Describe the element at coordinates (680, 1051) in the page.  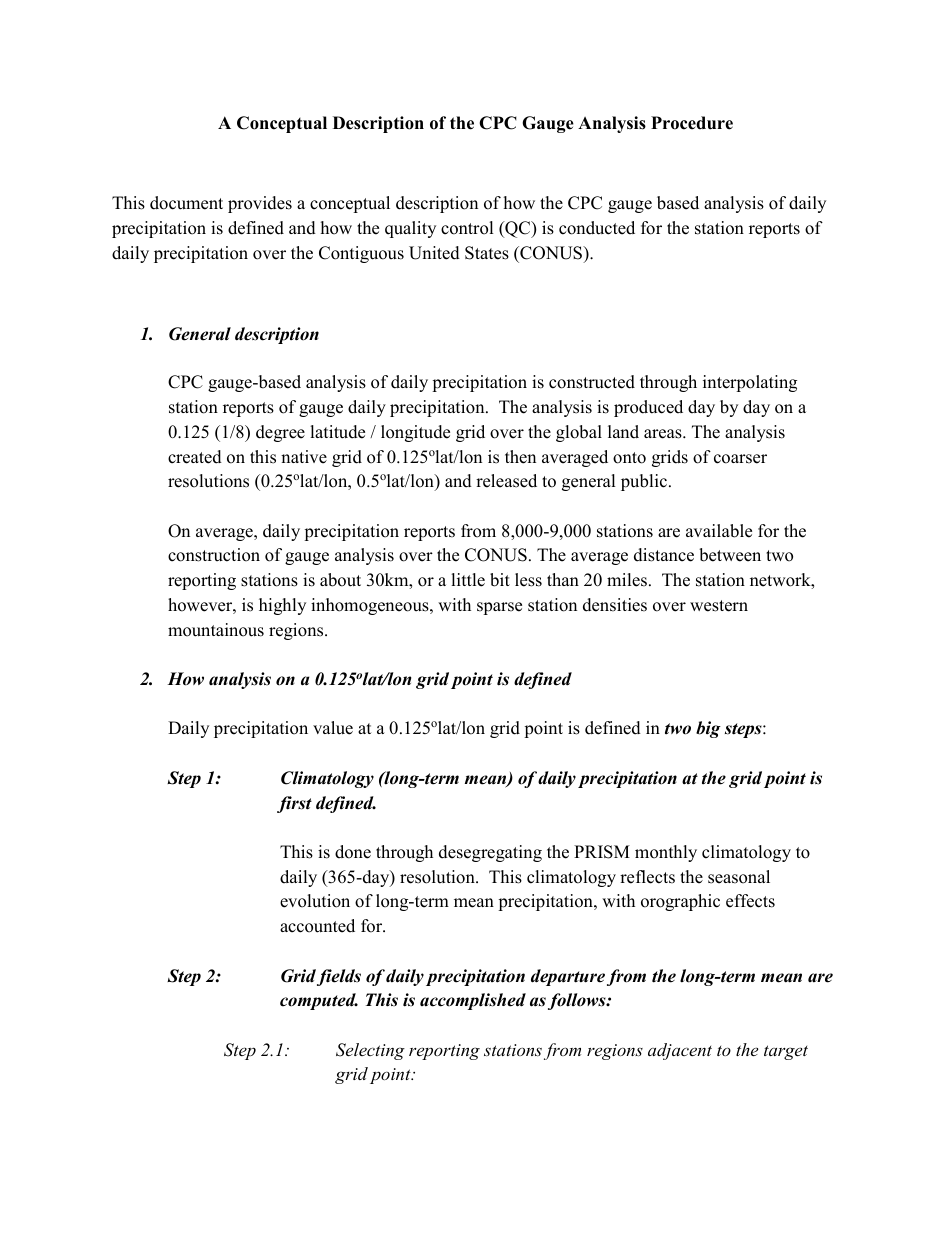
I see `adjacent` at that location.
